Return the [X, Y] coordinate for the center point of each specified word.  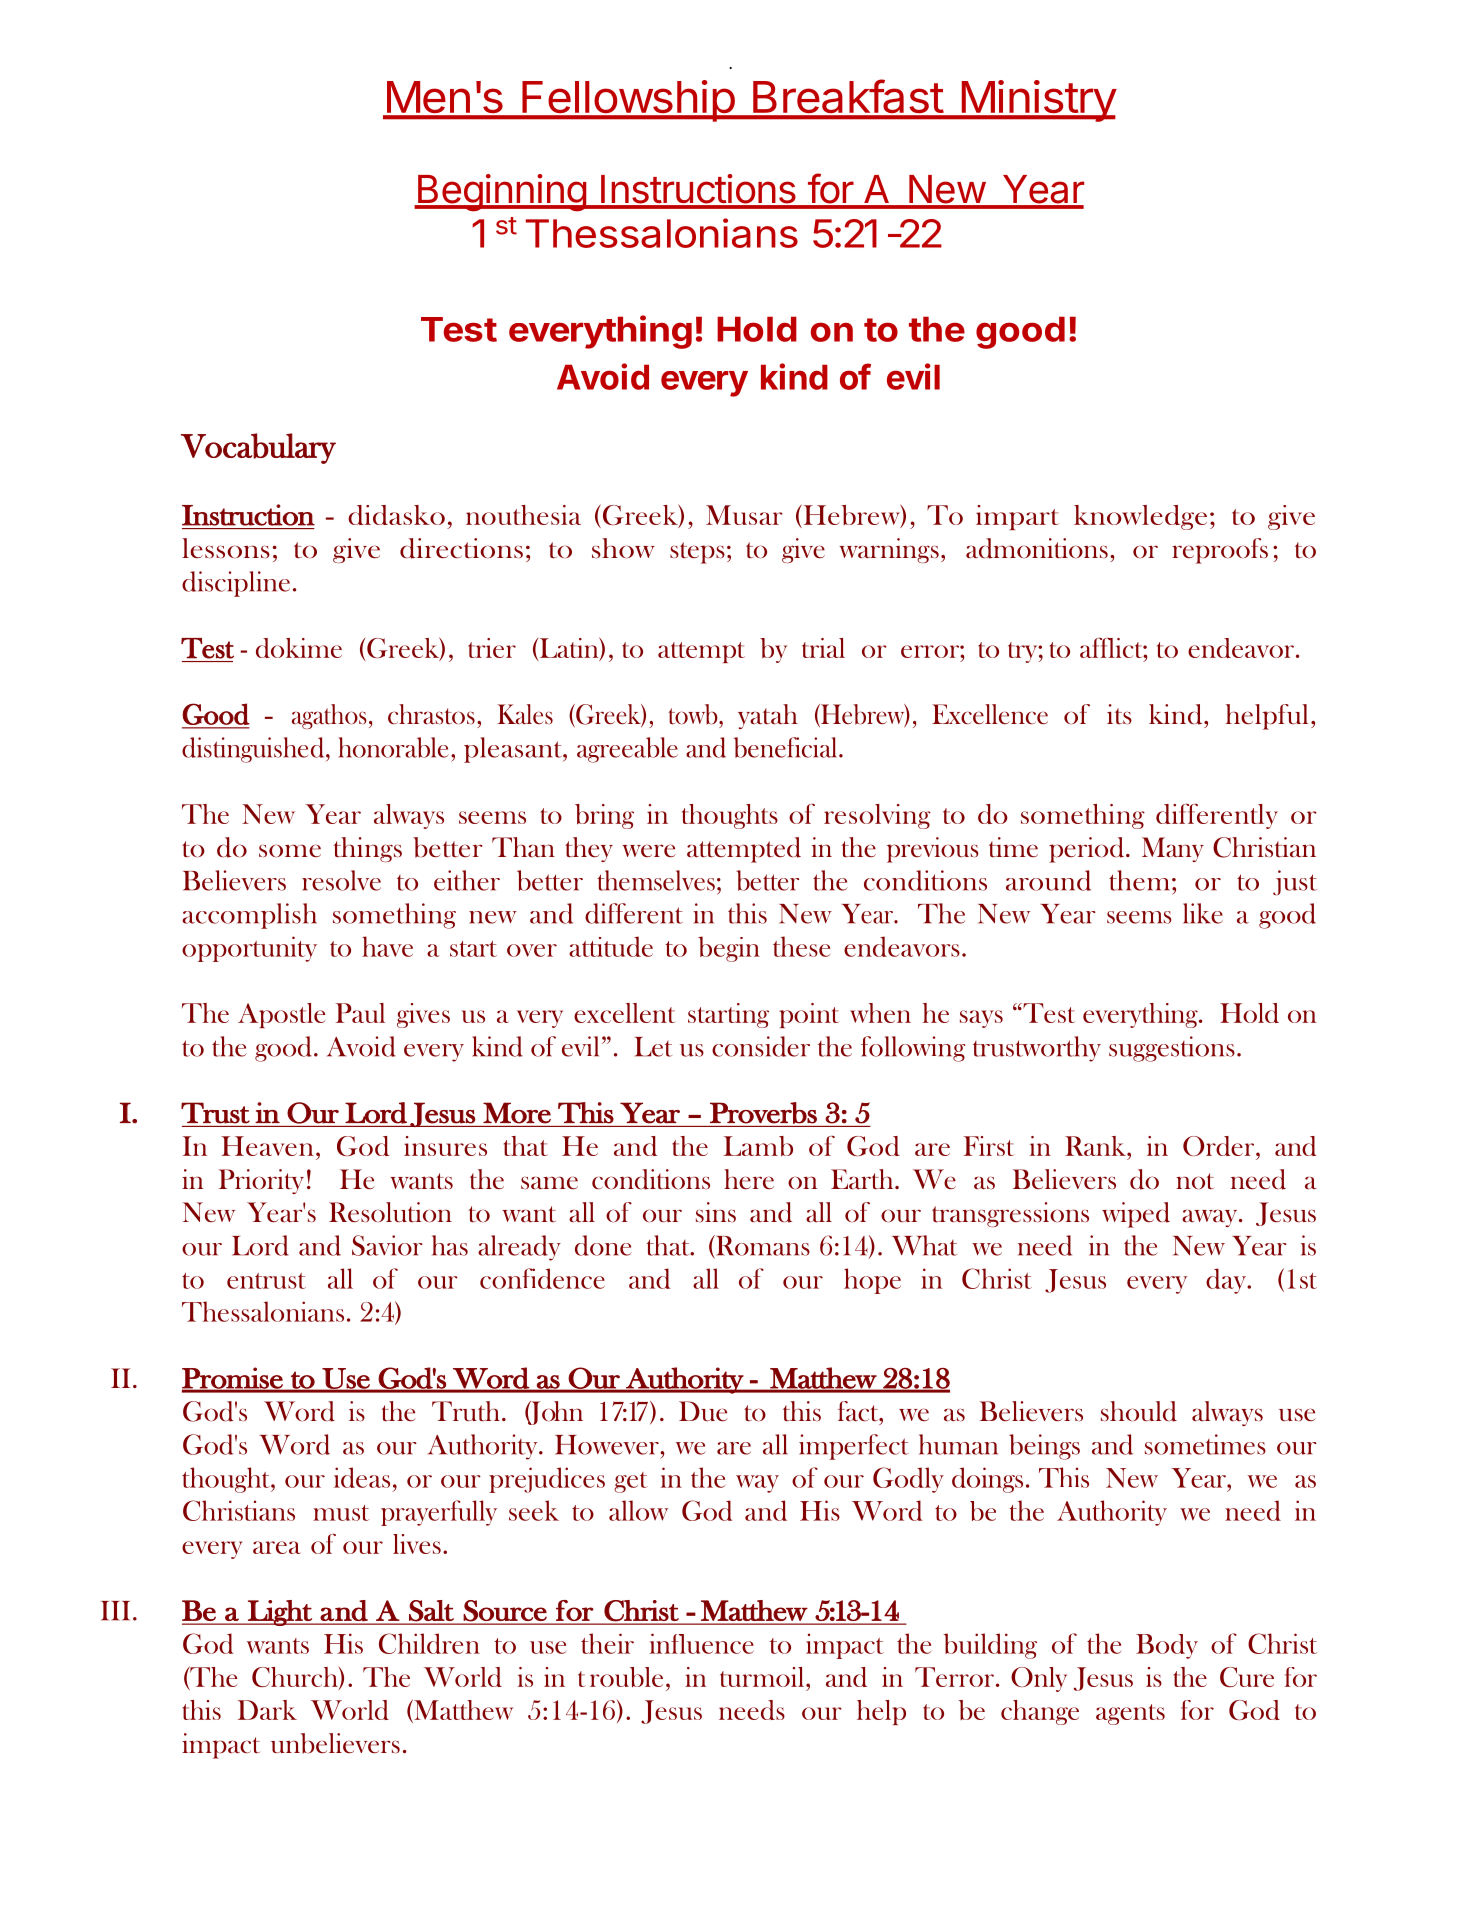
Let [653, 1047]
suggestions [1172, 1049]
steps [697, 553]
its [1119, 714]
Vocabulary [258, 448]
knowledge [1140, 517]
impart [1017, 517]
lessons [226, 548]
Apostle [281, 1015]
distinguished [254, 750]
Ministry [1038, 101]
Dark [267, 1710]
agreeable [627, 750]
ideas [362, 1477]
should [1139, 1411]
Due [703, 1411]
